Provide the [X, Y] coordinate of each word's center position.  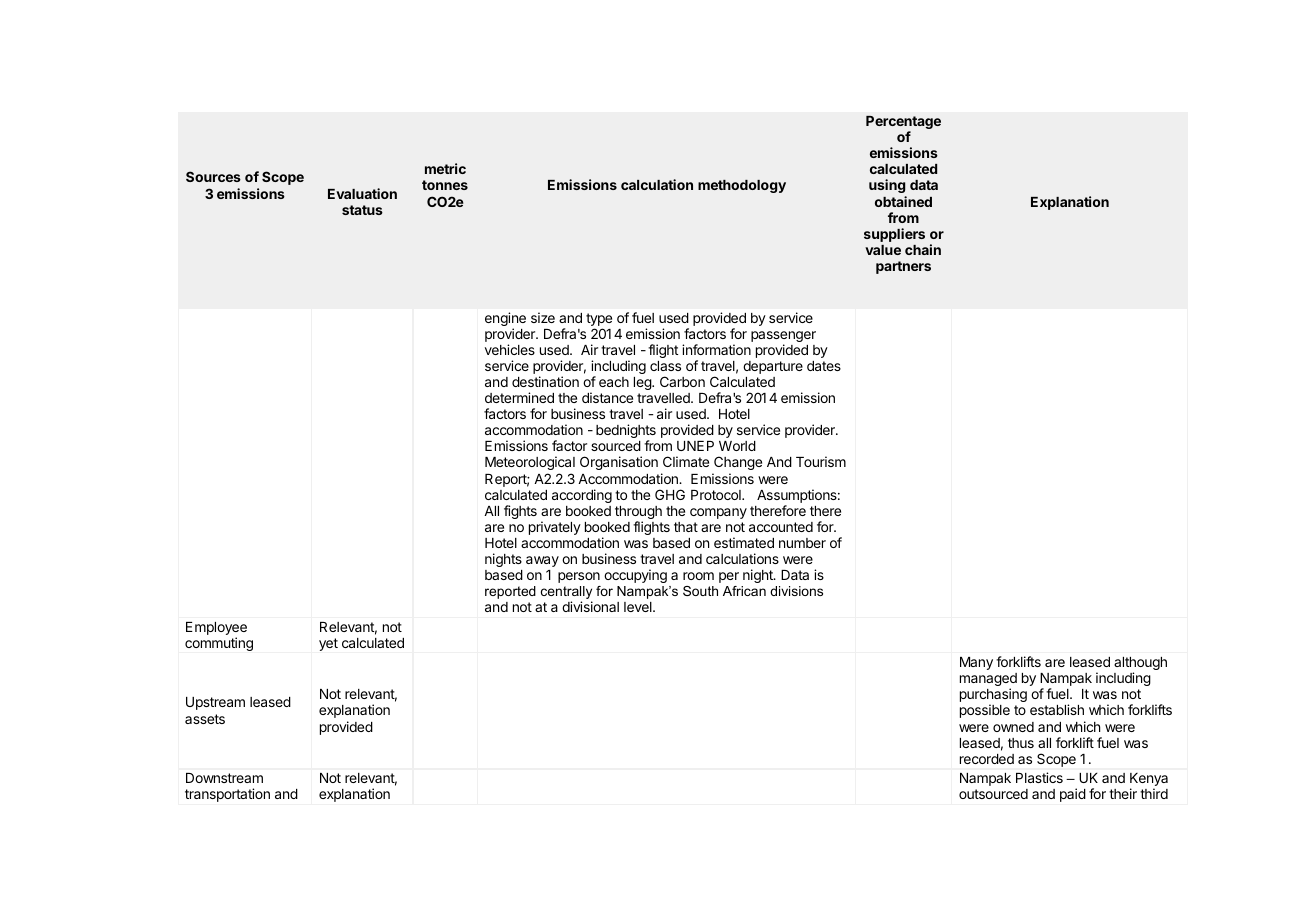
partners [903, 267]
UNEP [695, 446]
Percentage [903, 124]
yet [328, 644]
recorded [987, 759]
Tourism [821, 461]
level [639, 607]
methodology [742, 186]
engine [505, 320]
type [599, 321]
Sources [213, 176]
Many [976, 663]
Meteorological [530, 463]
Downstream [224, 778]
